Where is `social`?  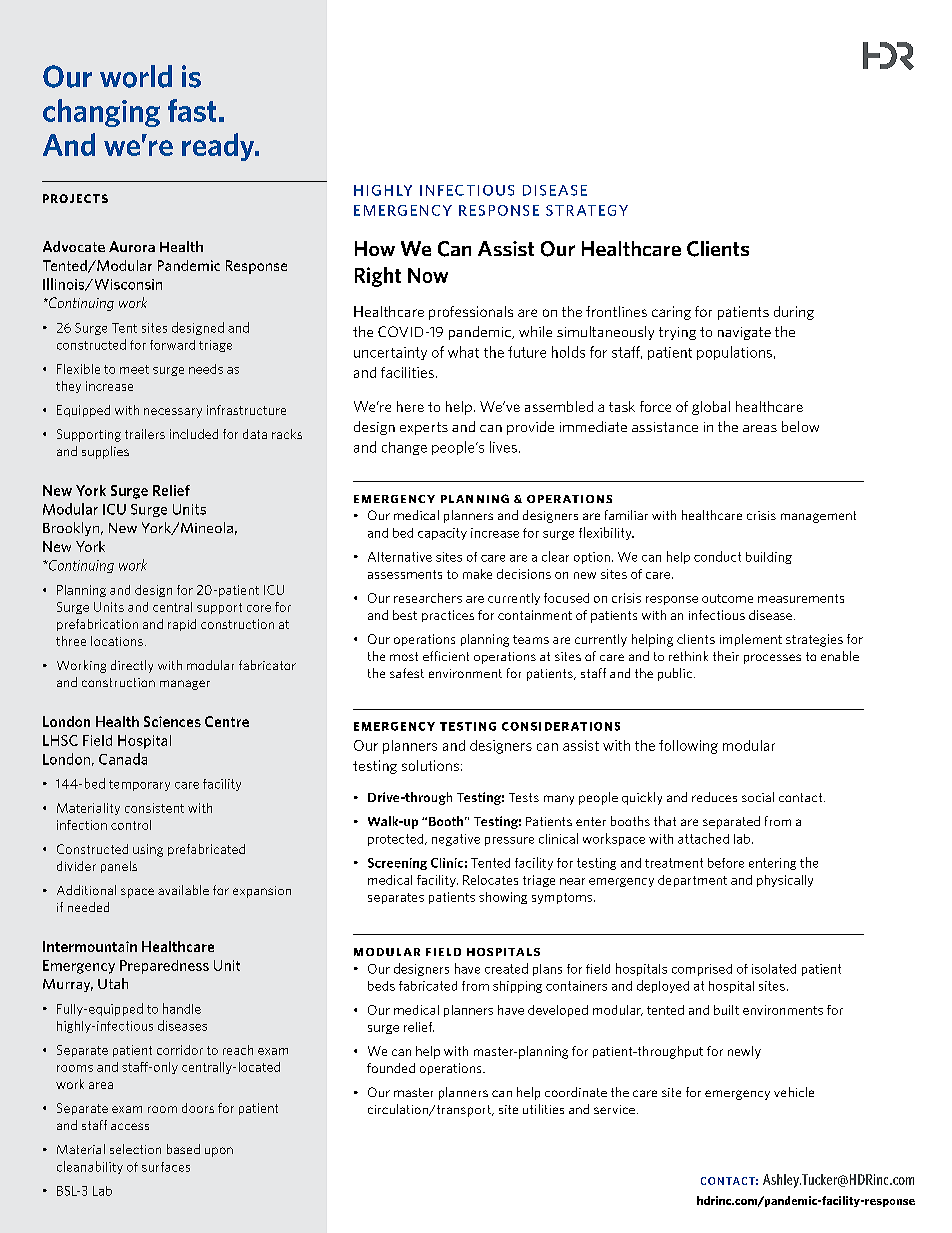 social is located at coordinates (758, 797).
